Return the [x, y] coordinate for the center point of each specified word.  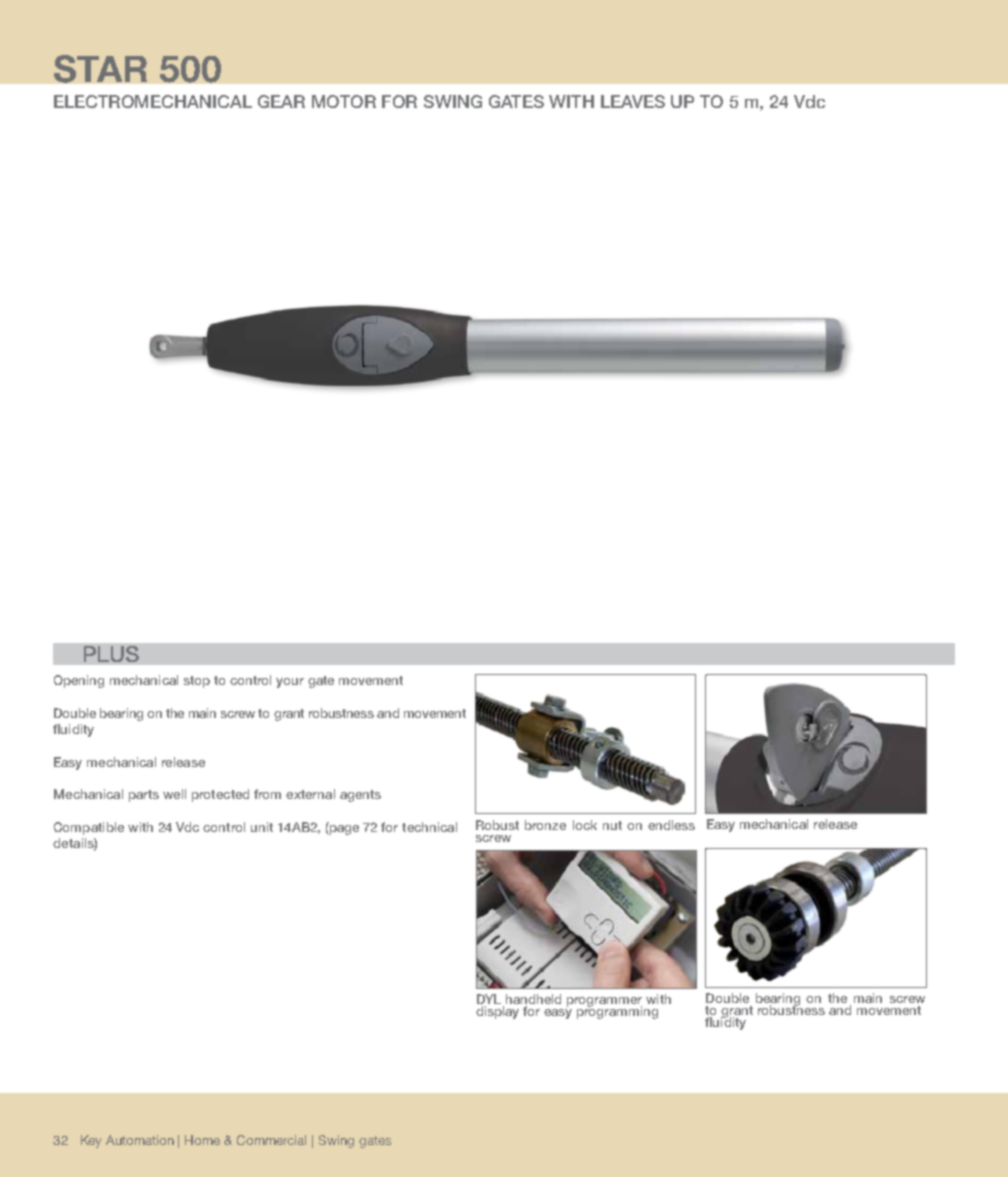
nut [612, 825]
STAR [100, 69]
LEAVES [633, 101]
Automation [140, 1140]
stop [197, 682]
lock [585, 825]
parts [144, 796]
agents [360, 796]
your [290, 683]
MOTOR [344, 101]
